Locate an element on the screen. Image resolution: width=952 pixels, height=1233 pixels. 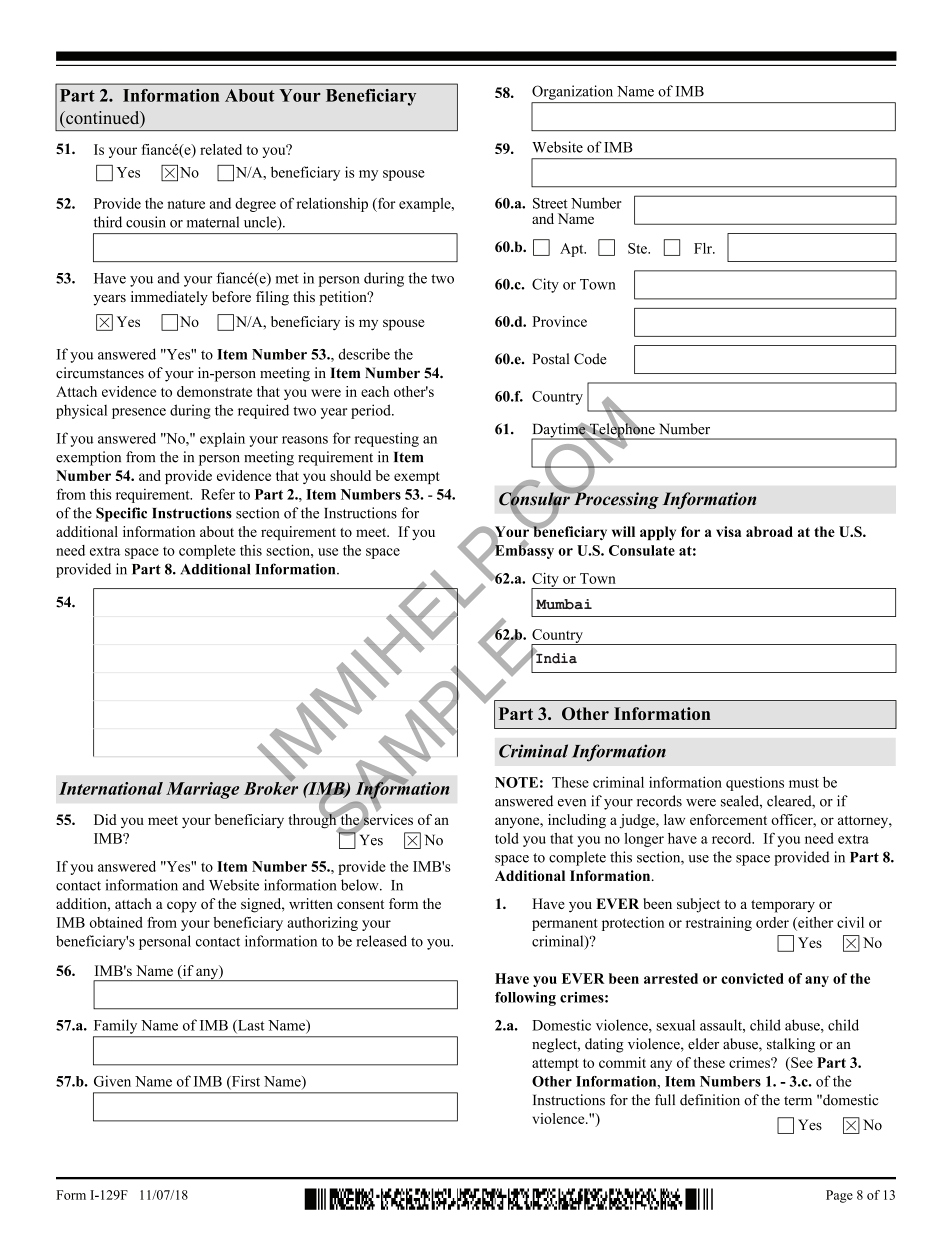
Given is located at coordinates (112, 1081).
